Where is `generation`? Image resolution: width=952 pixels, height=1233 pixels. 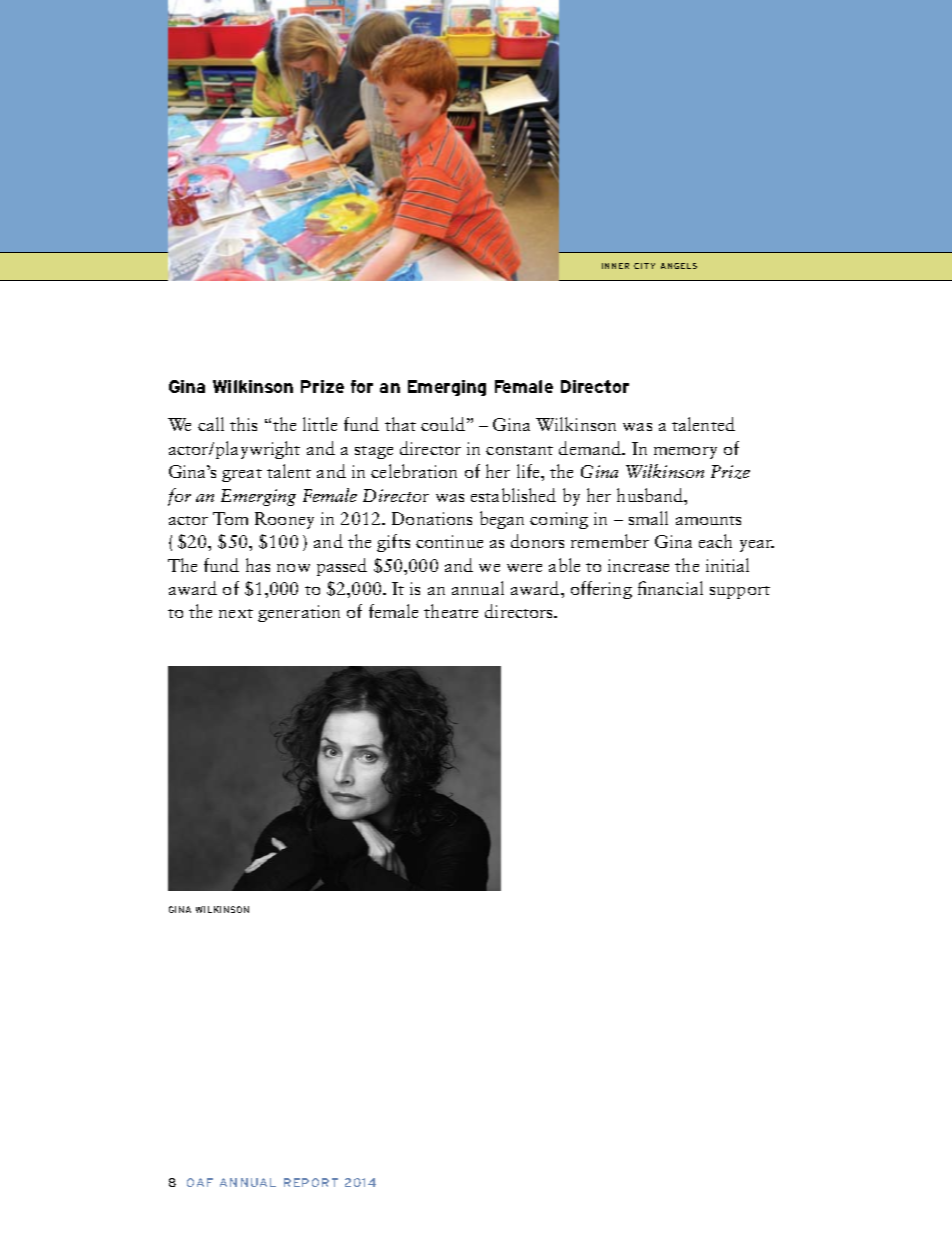
generation is located at coordinates (299, 613).
